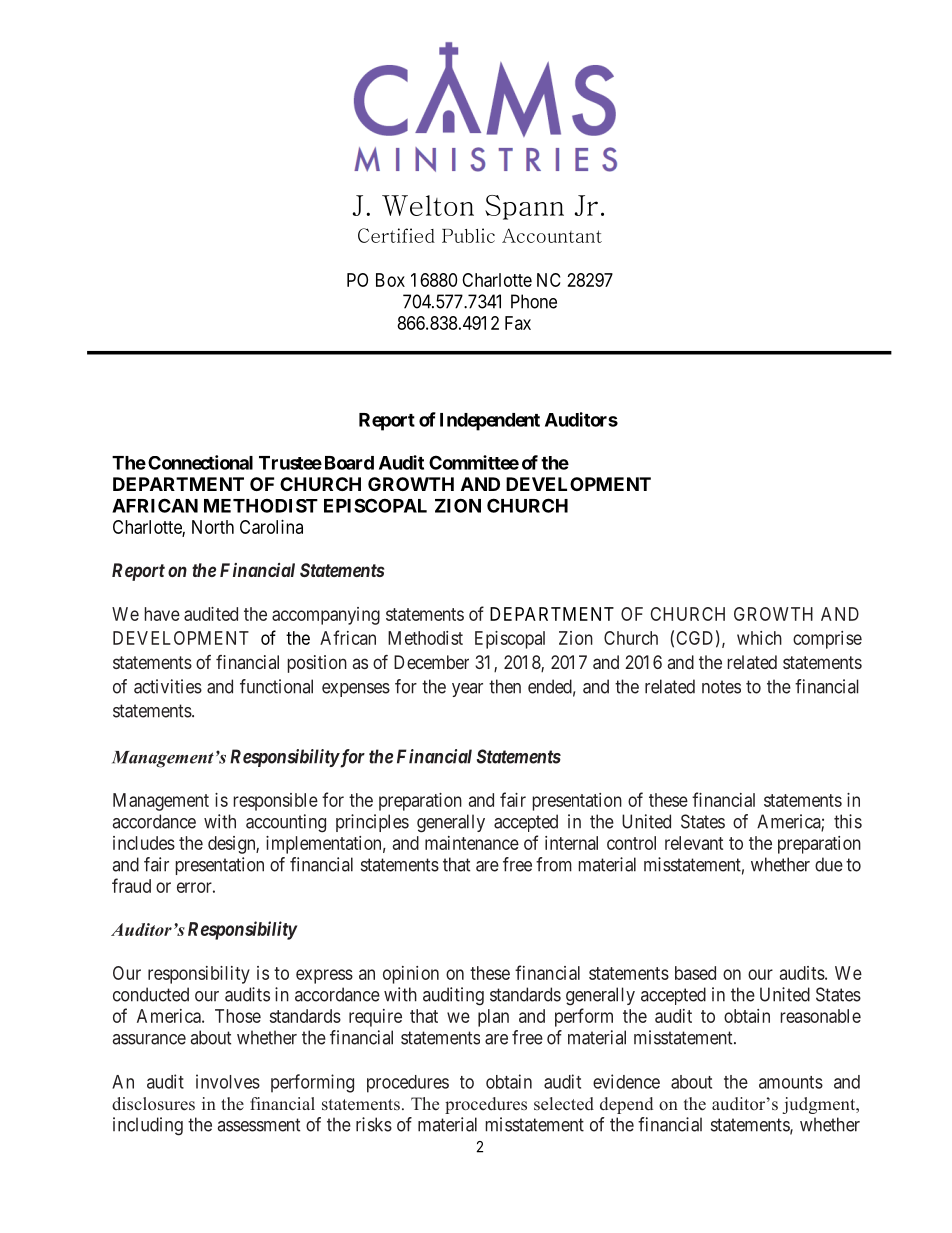  What do you see at coordinates (829, 864) in the page?
I see `due` at bounding box center [829, 864].
